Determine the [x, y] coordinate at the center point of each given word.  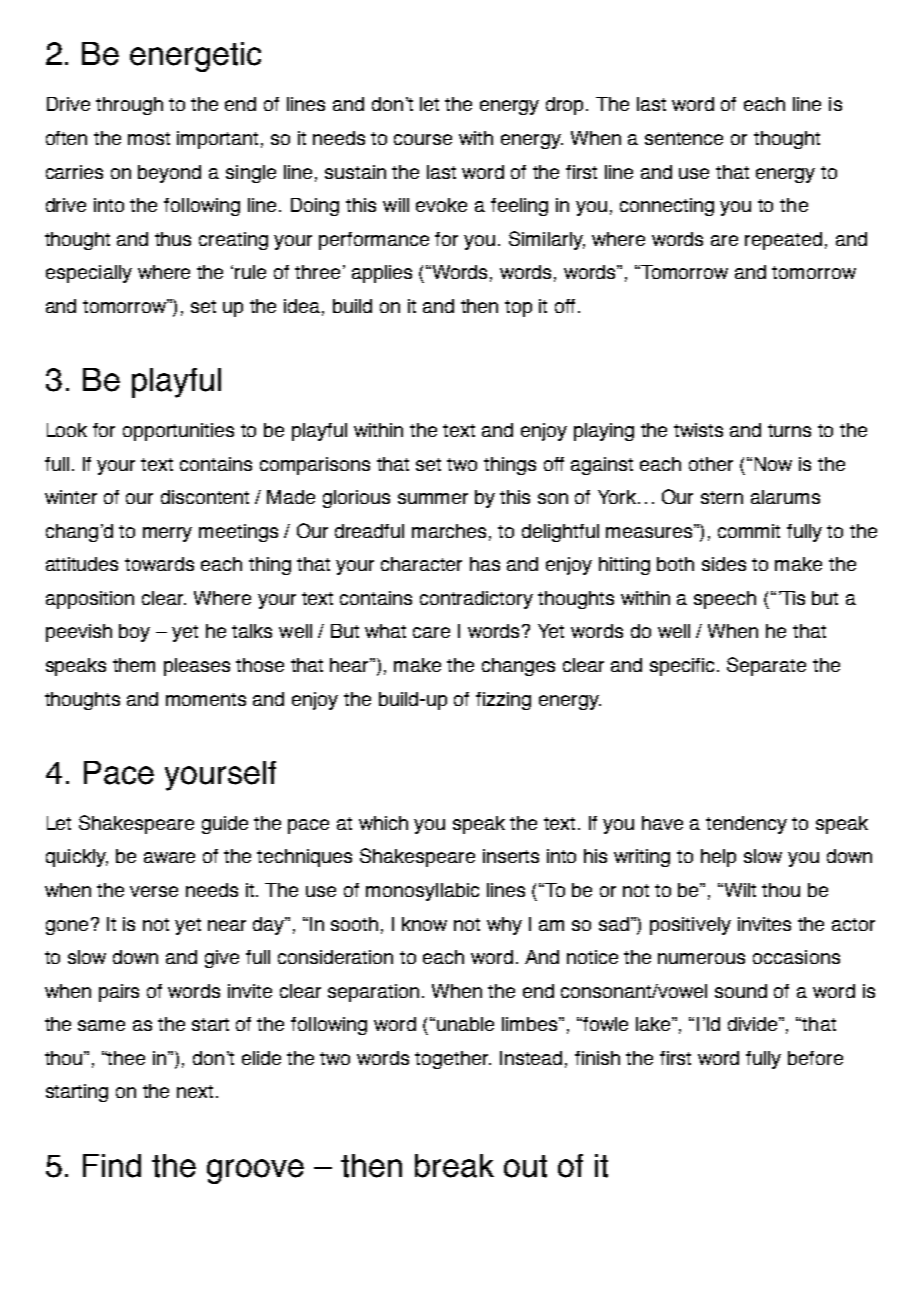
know [424, 924]
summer [433, 498]
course [423, 139]
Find [112, 1166]
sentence [684, 138]
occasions [796, 957]
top [518, 308]
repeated [783, 241]
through [129, 106]
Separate [766, 666]
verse [154, 891]
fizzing [503, 701]
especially [89, 274]
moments [206, 699]
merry [167, 534]
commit [749, 531]
